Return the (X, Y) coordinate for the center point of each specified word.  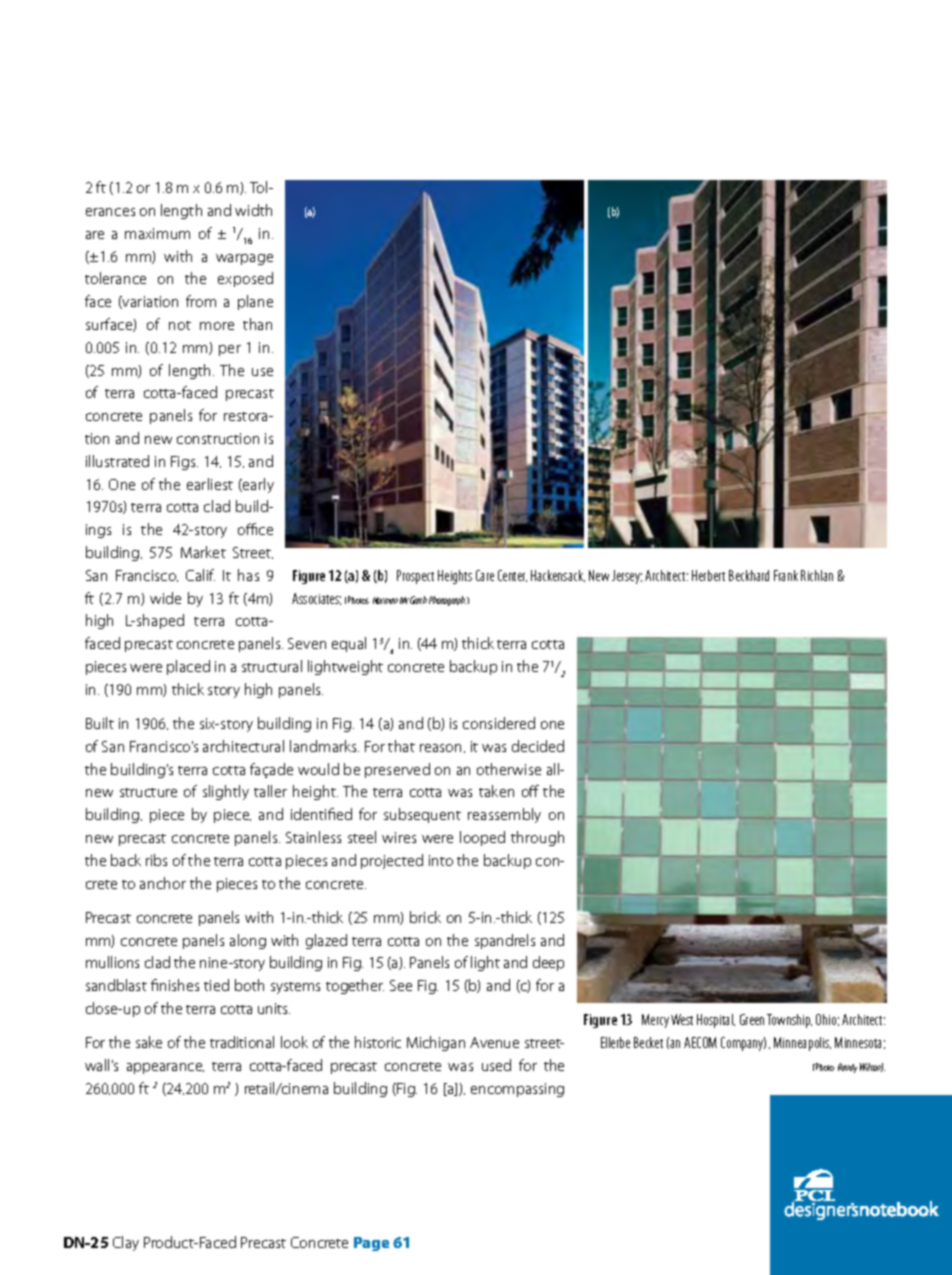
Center (512, 576)
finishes (175, 985)
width (253, 210)
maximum (157, 233)
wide (165, 598)
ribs (156, 860)
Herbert (708, 575)
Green (752, 1019)
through (537, 838)
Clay (126, 1243)
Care (485, 575)
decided (538, 746)
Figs (184, 463)
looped (482, 838)
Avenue (494, 1042)
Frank (786, 575)
